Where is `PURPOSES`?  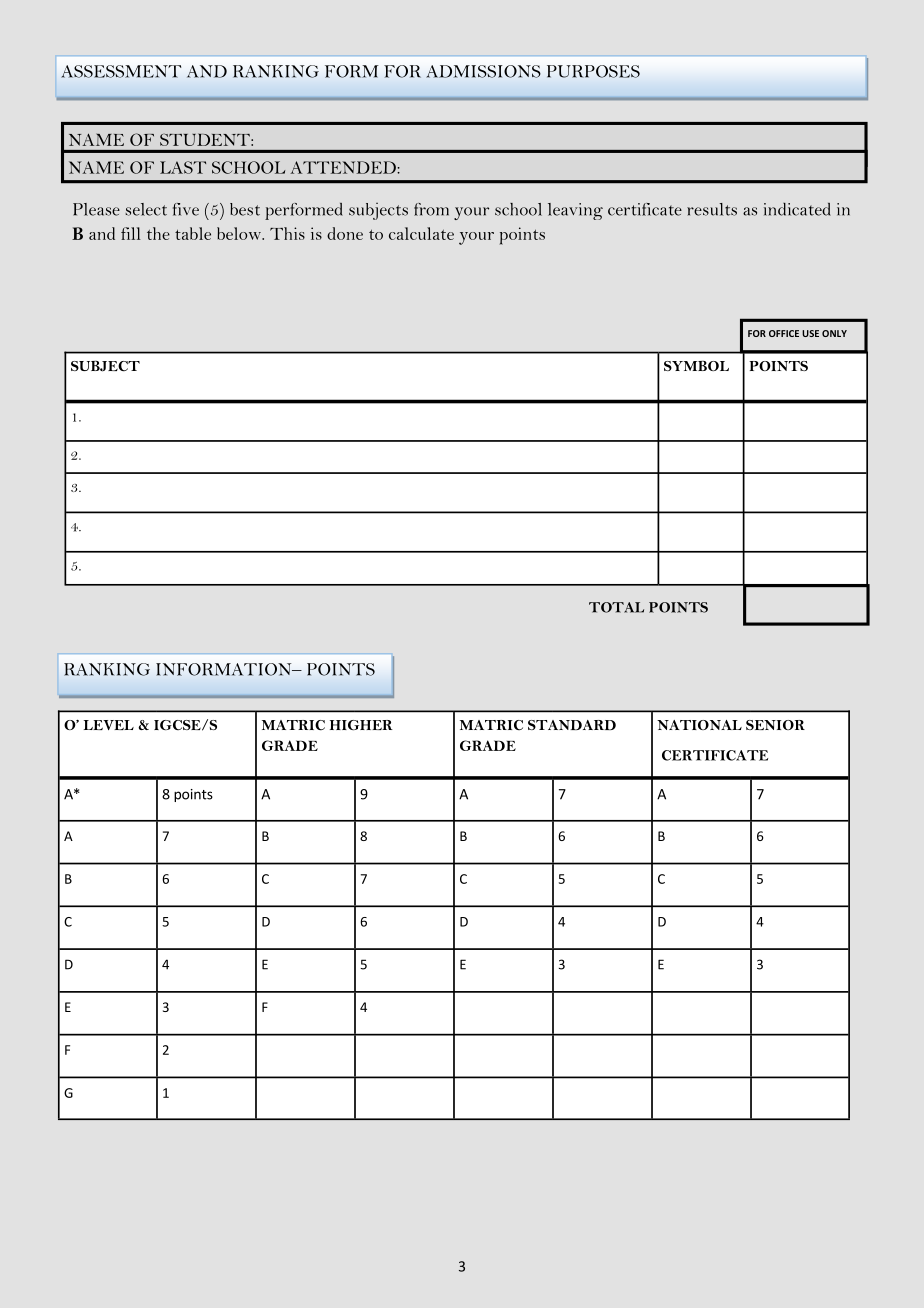 PURPOSES is located at coordinates (593, 71).
